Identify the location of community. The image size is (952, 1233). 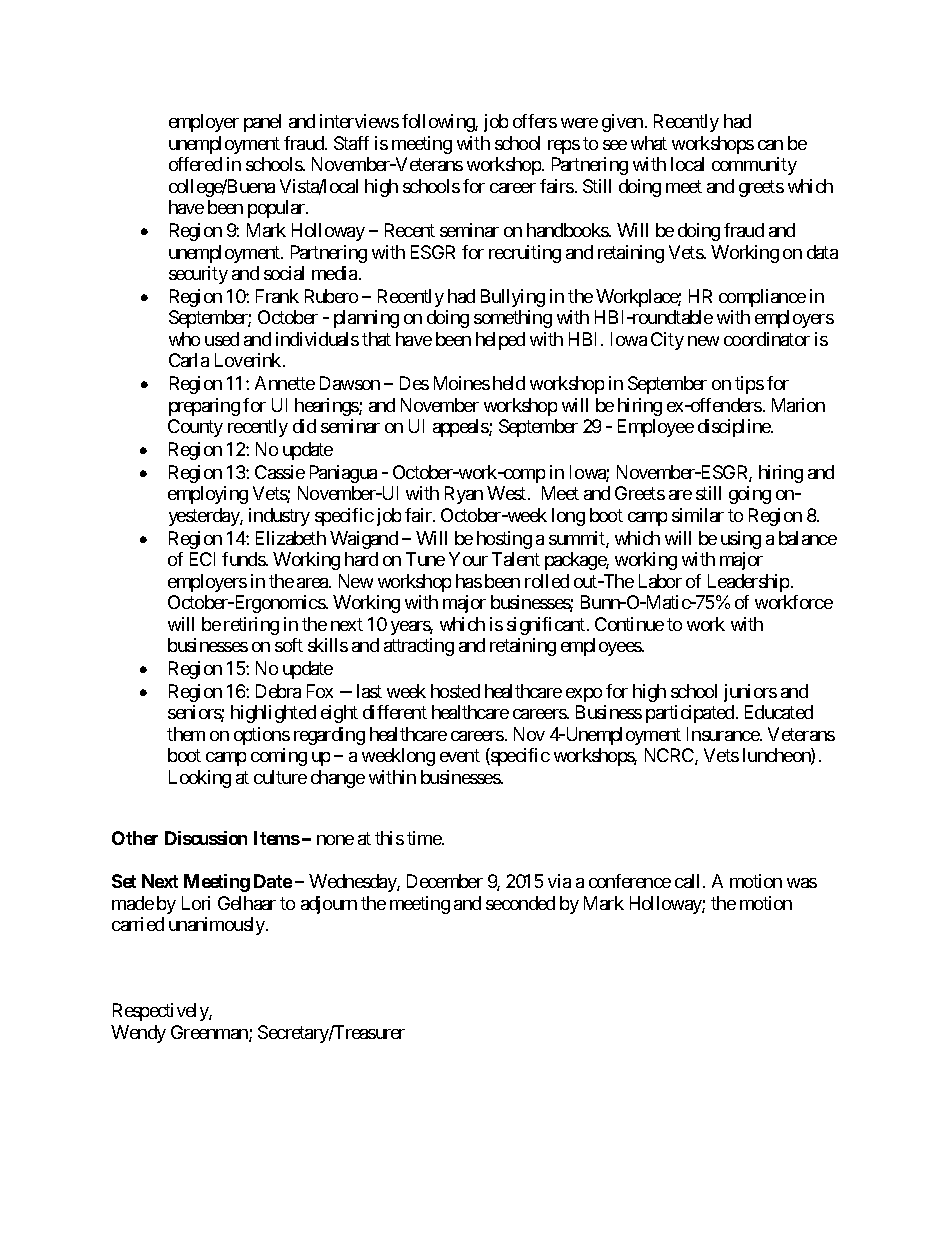
(754, 166).
